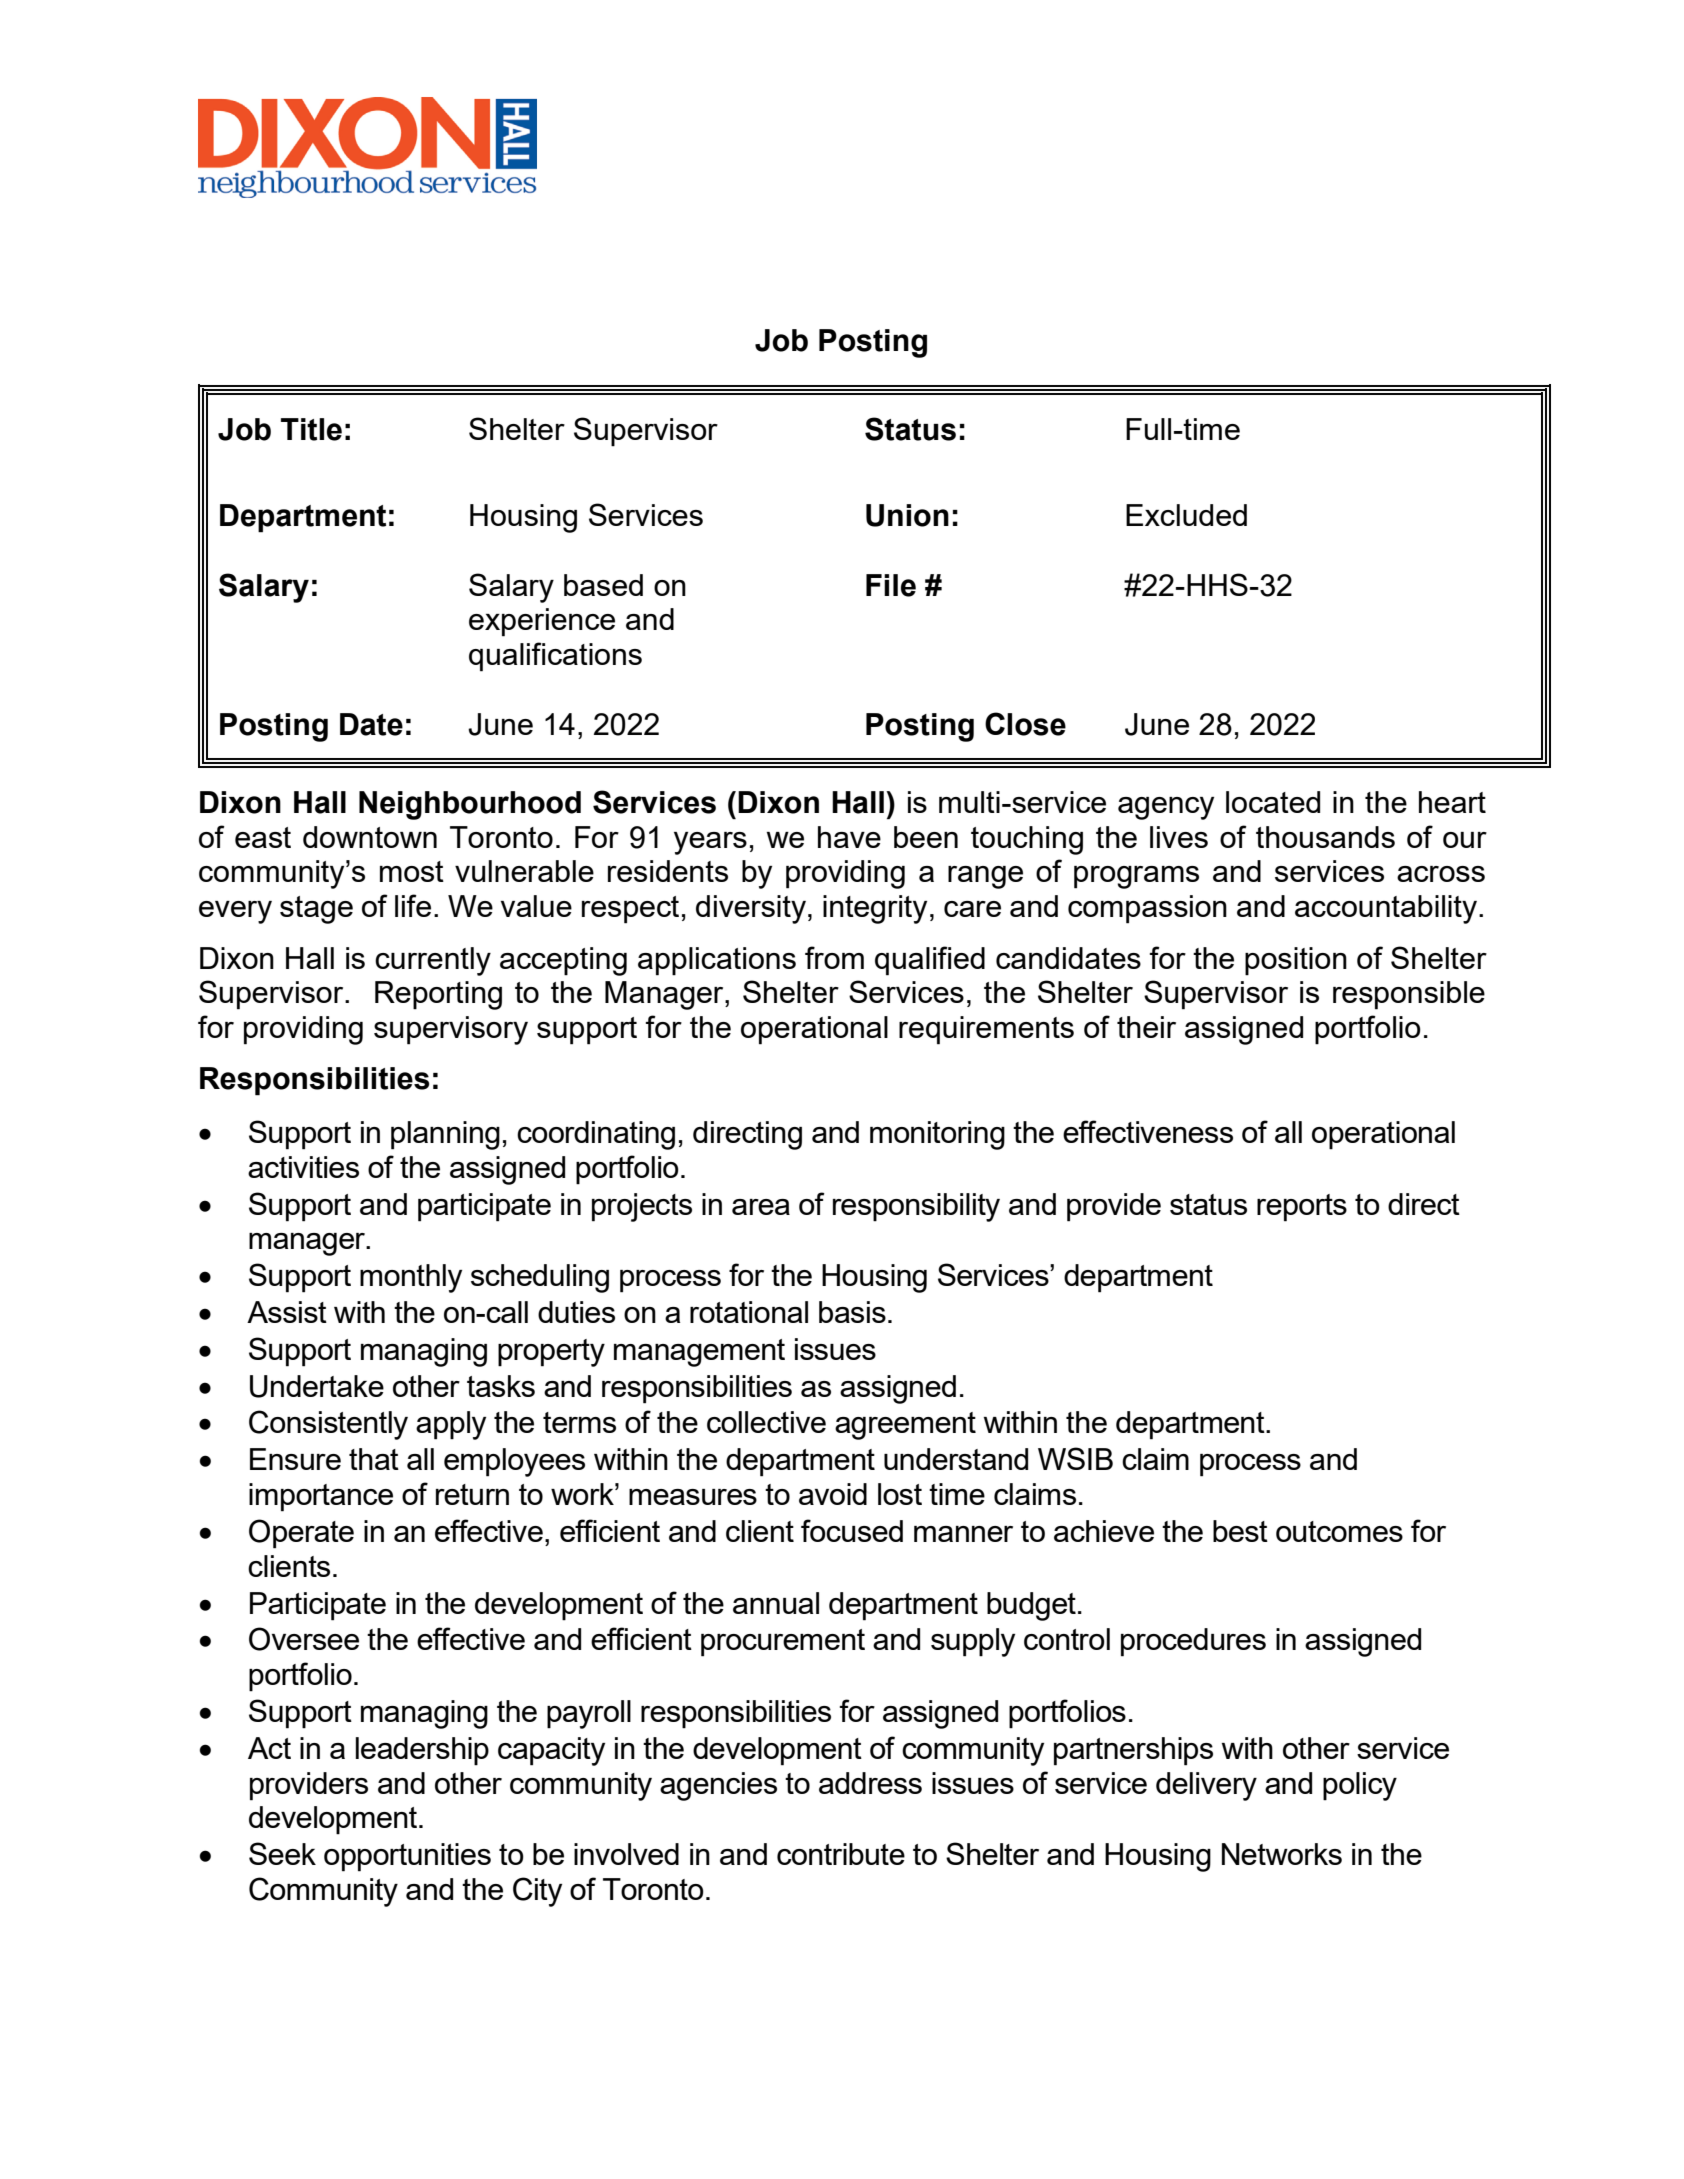 This page has height=2179, width=1684. I want to click on reports, so click(1302, 1208).
